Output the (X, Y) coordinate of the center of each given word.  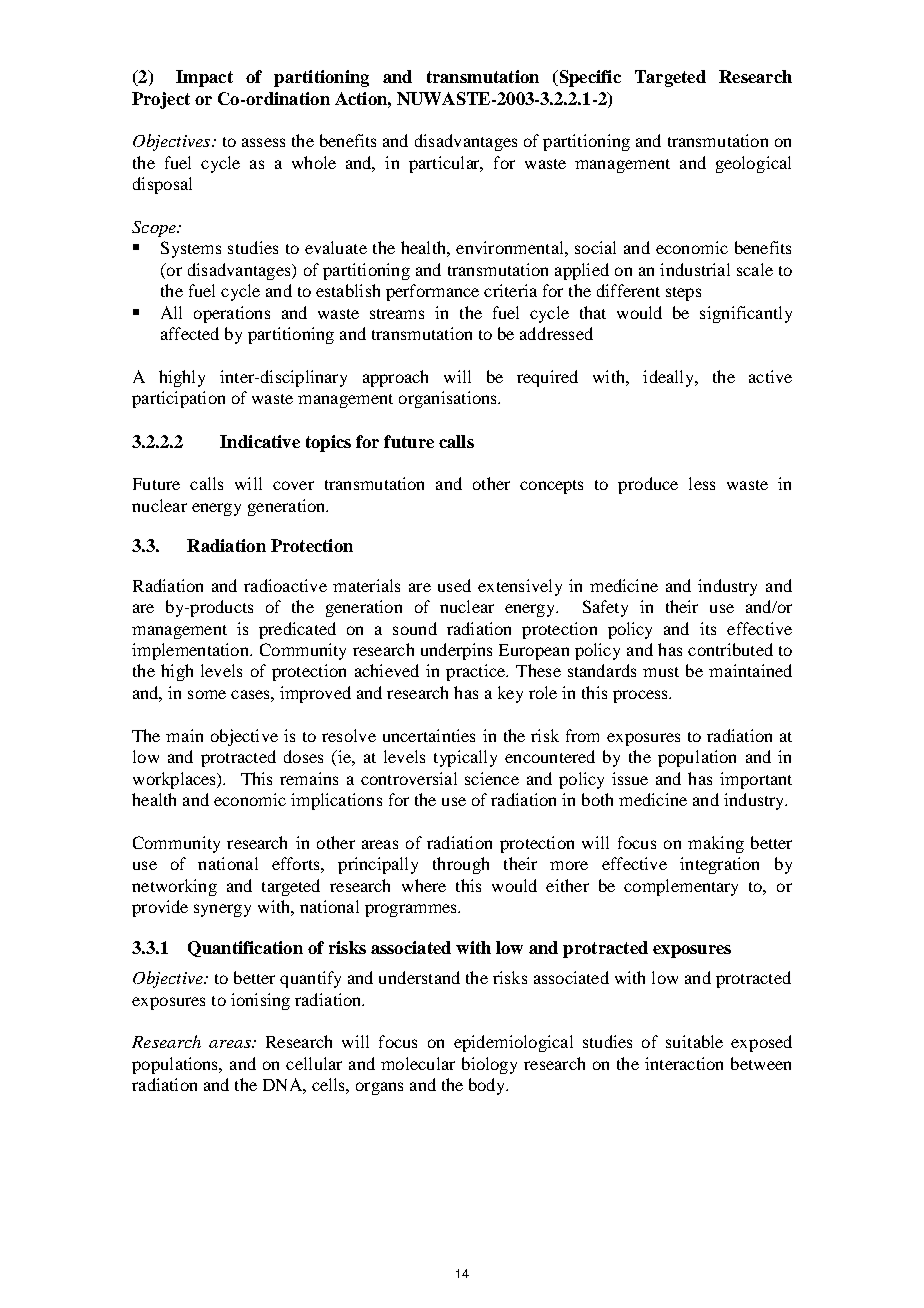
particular (446, 164)
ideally (669, 378)
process (641, 696)
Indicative (260, 441)
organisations (449, 399)
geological (753, 164)
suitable (694, 1041)
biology (489, 1065)
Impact (204, 78)
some (207, 694)
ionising (260, 1001)
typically (465, 758)
